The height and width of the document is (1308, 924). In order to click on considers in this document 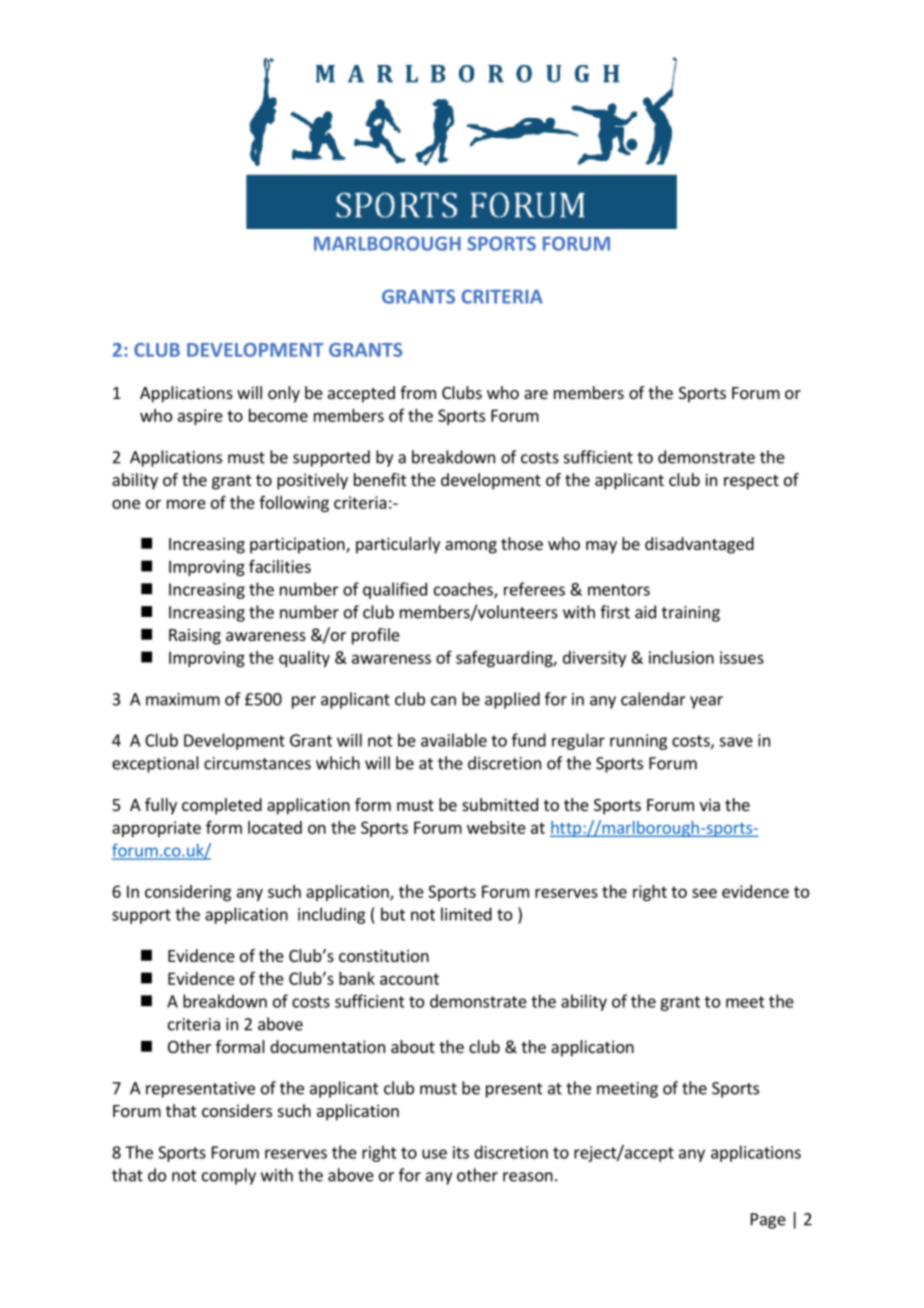, I will do `click(237, 1110)`.
